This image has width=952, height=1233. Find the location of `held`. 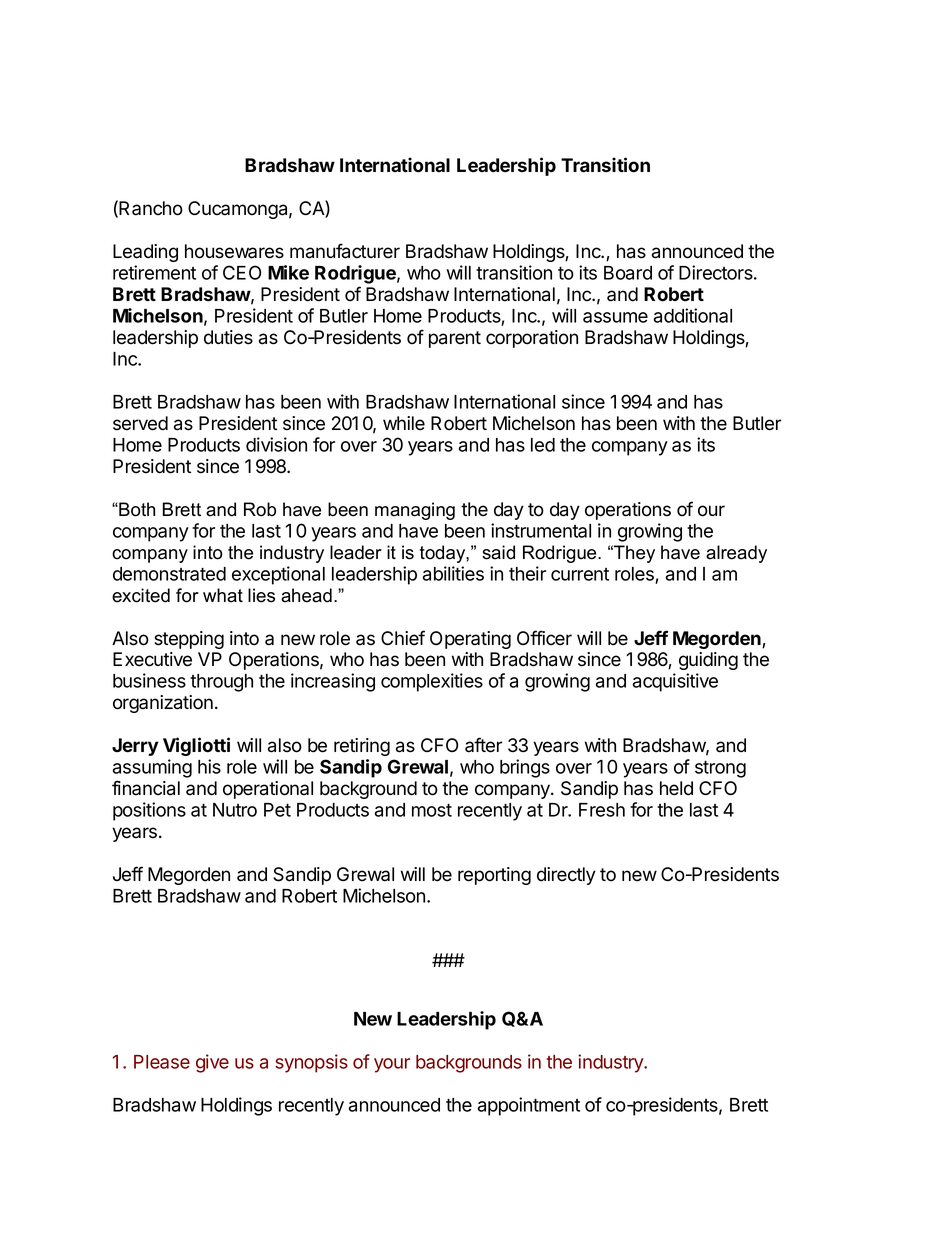

held is located at coordinates (676, 788).
